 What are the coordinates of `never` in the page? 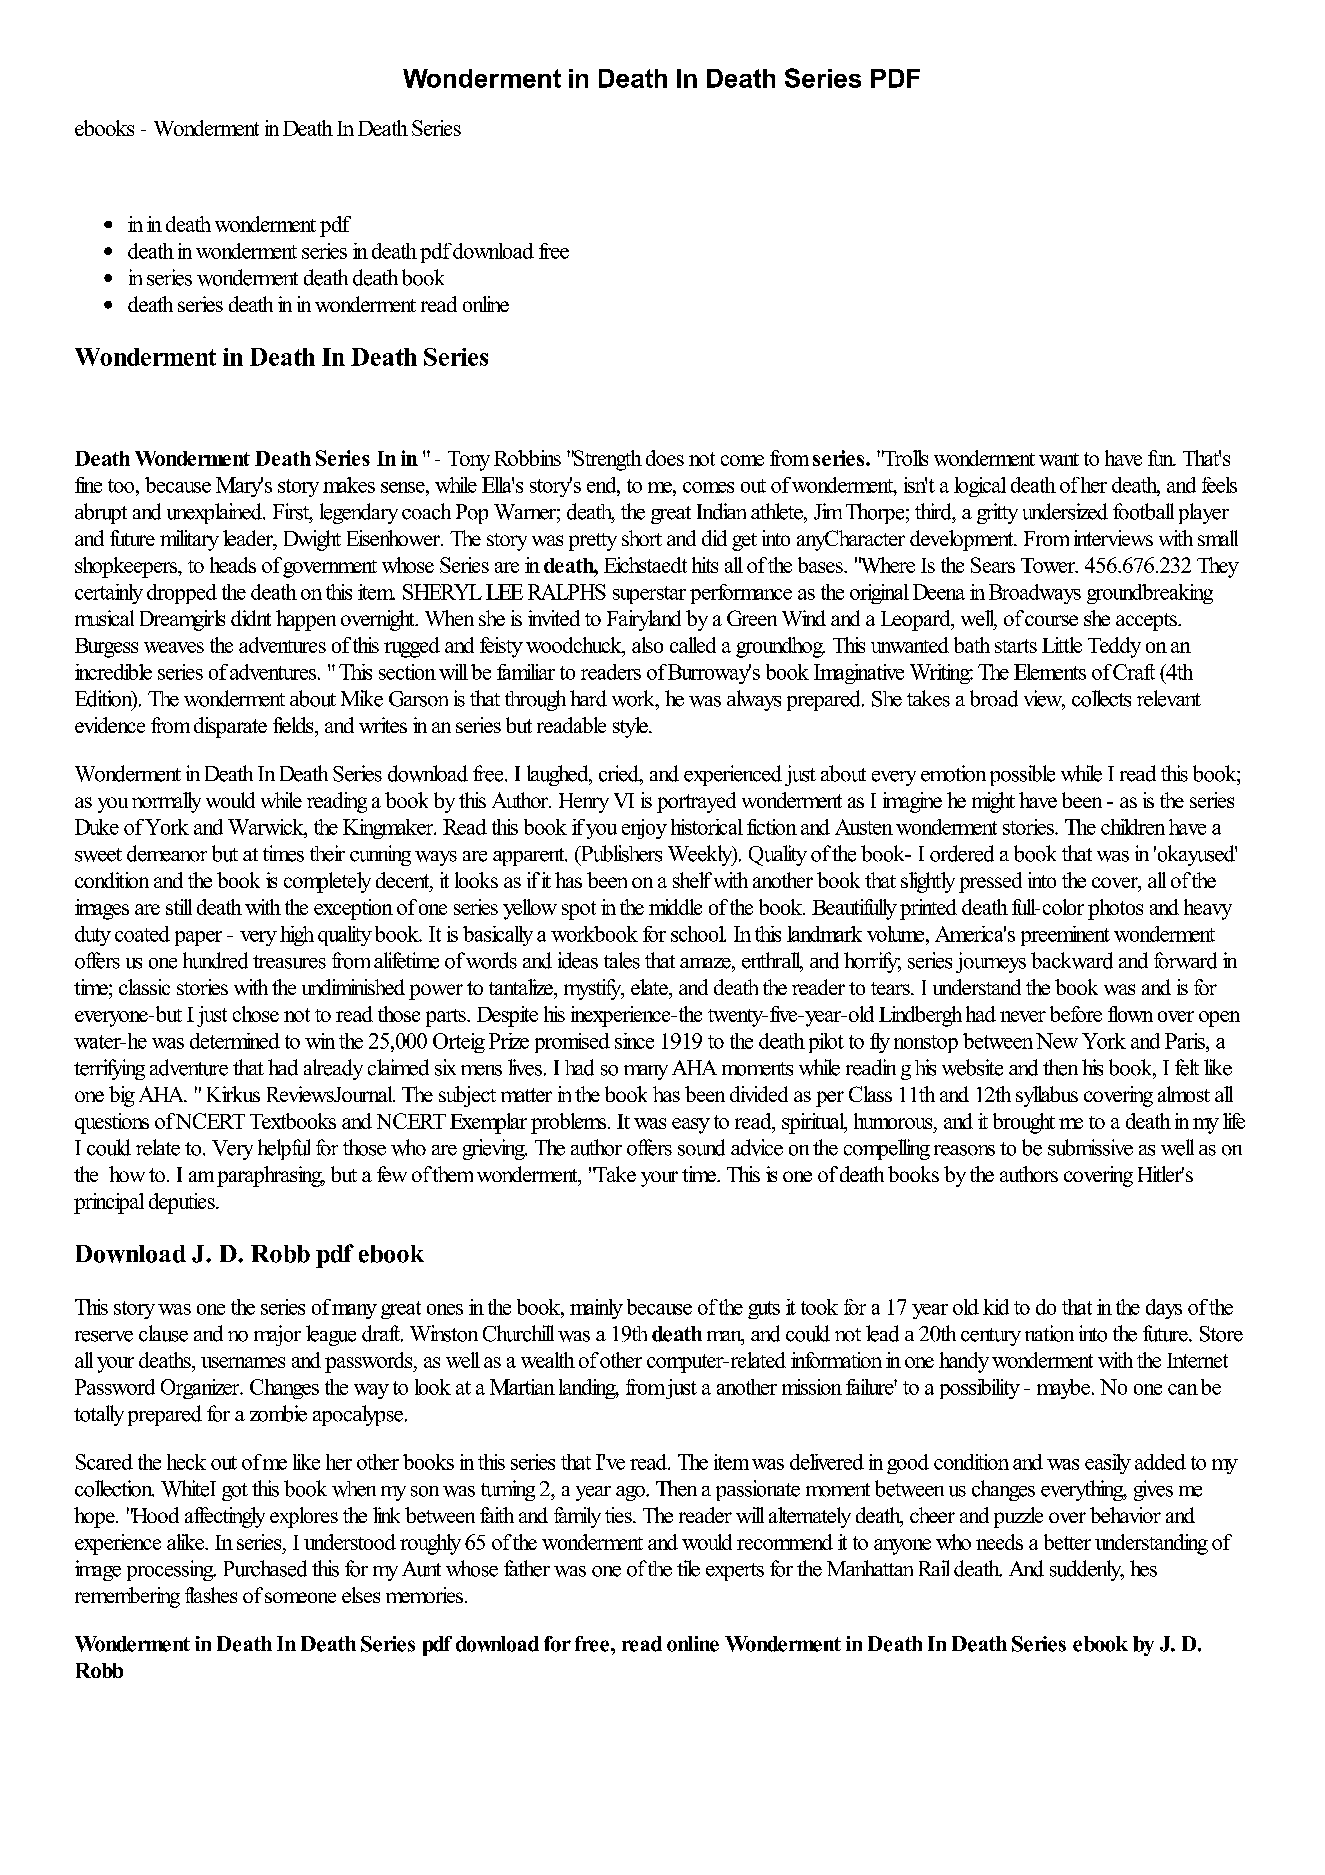 It's located at (1023, 1016).
